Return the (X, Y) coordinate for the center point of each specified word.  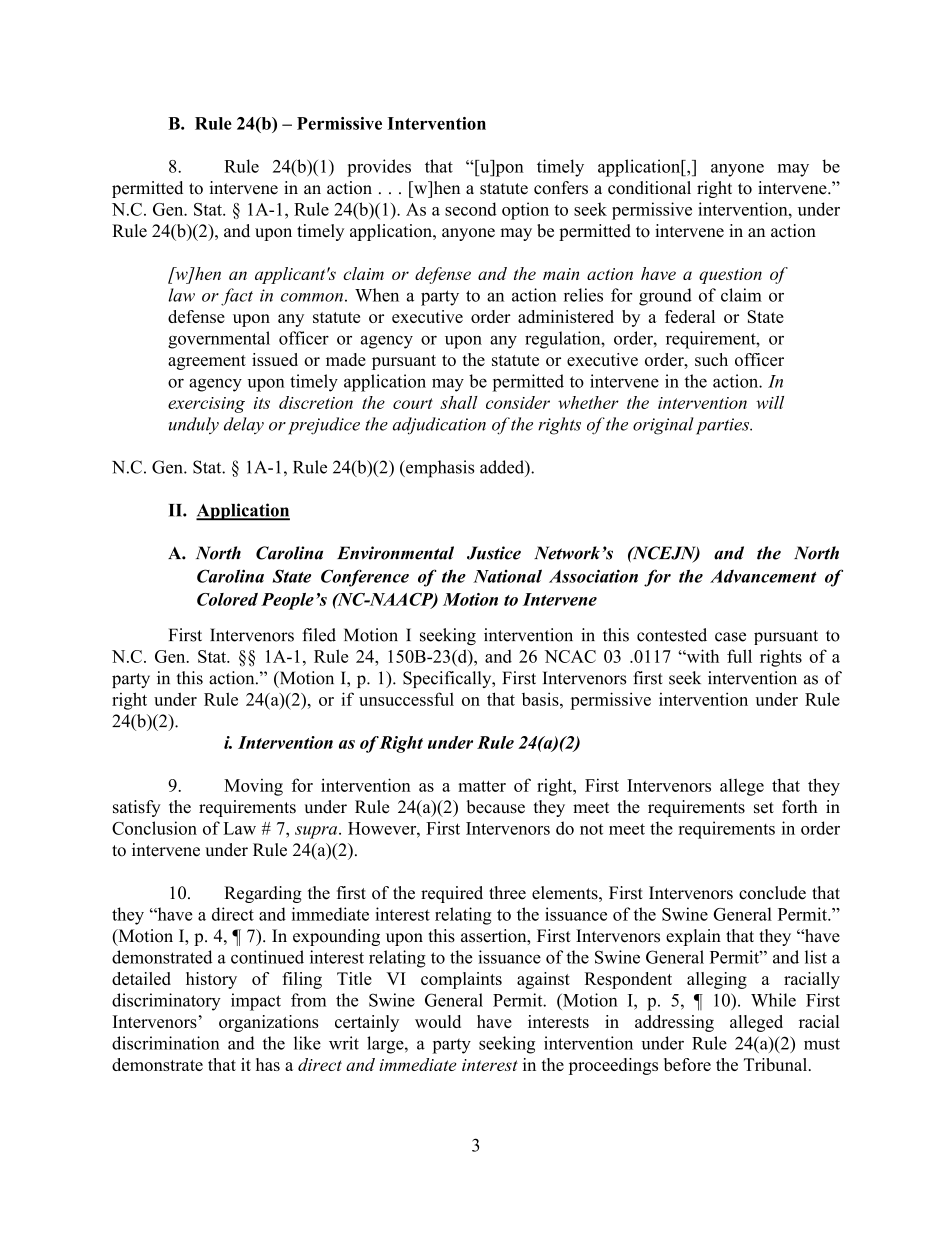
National (507, 576)
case (730, 637)
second (471, 209)
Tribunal (777, 1064)
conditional (649, 188)
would (438, 1021)
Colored (227, 599)
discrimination (166, 1043)
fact (237, 297)
